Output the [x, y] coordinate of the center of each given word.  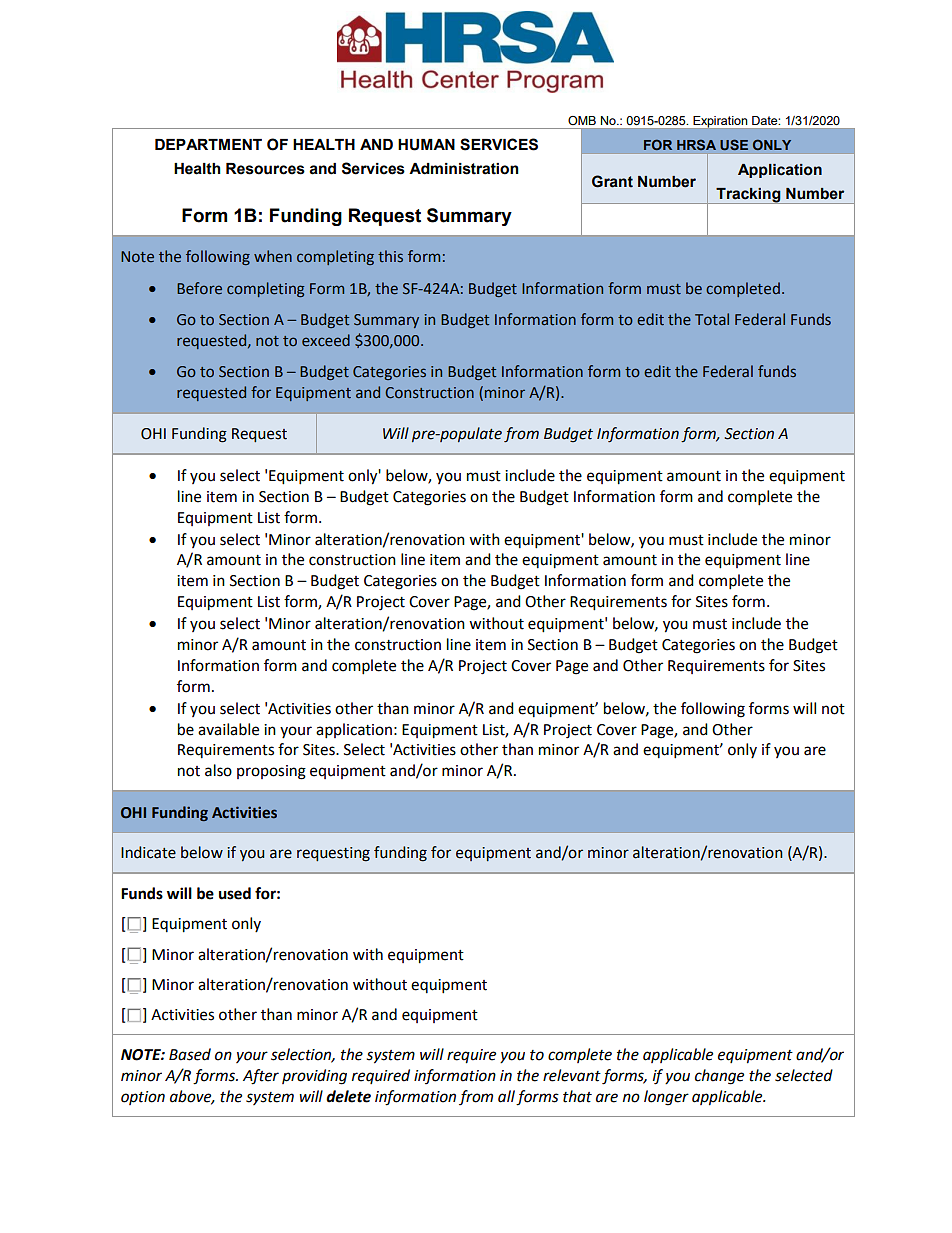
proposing [271, 772]
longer [666, 1098]
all [506, 1096]
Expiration [720, 122]
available [228, 729]
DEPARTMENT [208, 144]
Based [190, 1054]
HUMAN [426, 145]
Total [712, 319]
